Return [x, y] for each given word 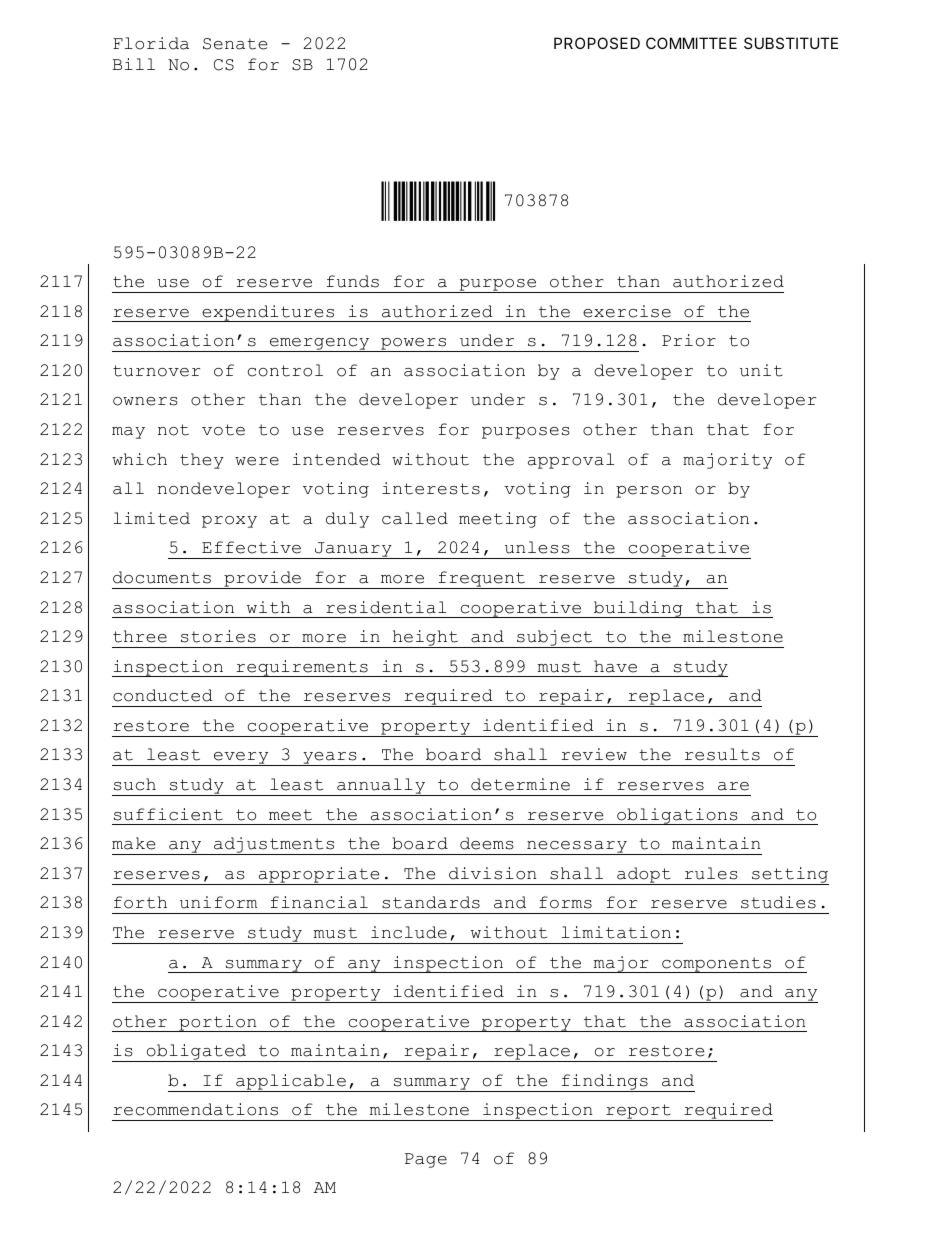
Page [426, 1160]
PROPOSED [597, 43]
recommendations [195, 1109]
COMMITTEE [691, 43]
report [638, 1112]
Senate [235, 44]
